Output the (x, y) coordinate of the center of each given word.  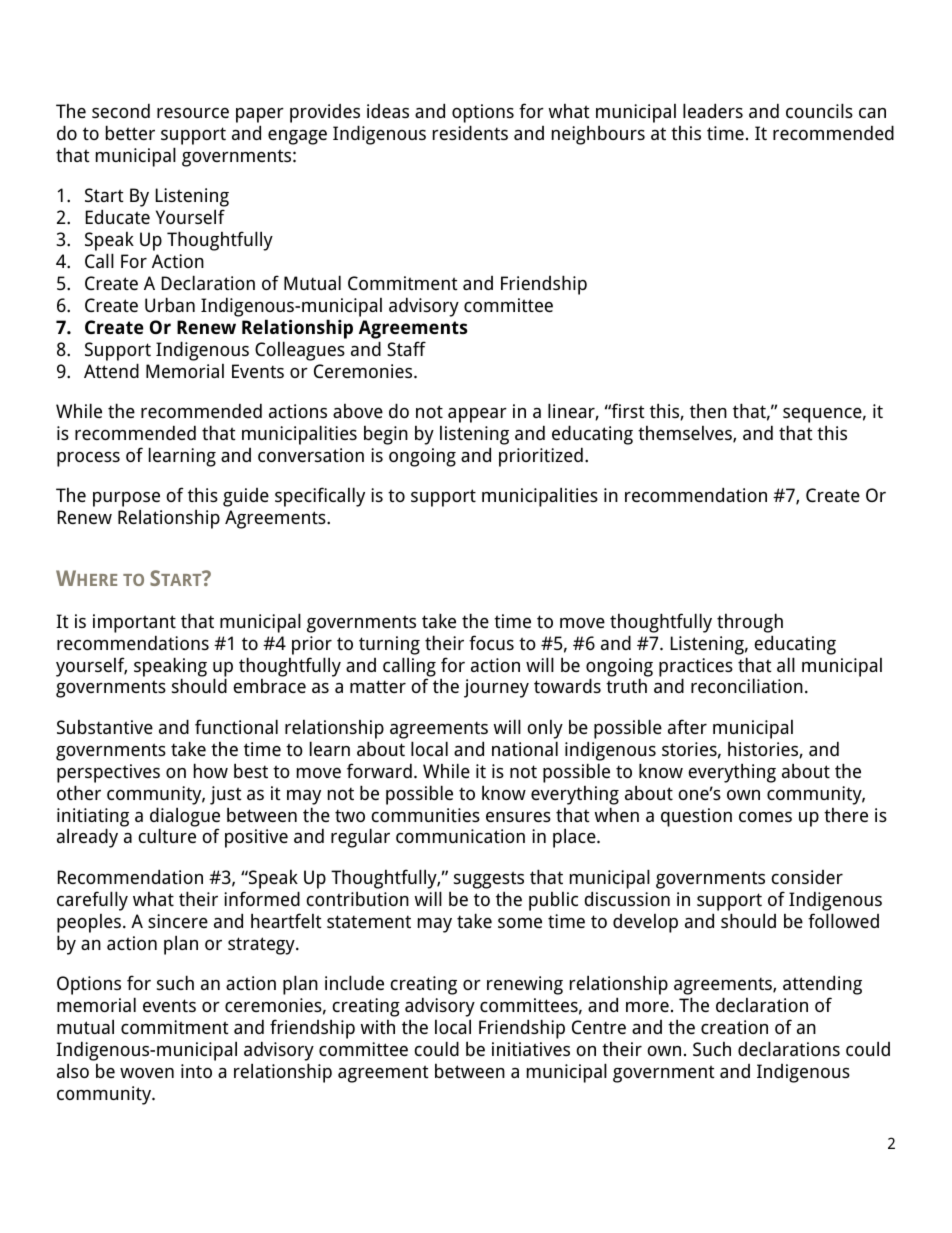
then (708, 410)
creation (734, 1027)
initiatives (531, 1049)
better (130, 132)
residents (470, 132)
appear (477, 415)
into (196, 1071)
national (525, 748)
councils (819, 110)
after (687, 726)
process (88, 459)
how (211, 770)
